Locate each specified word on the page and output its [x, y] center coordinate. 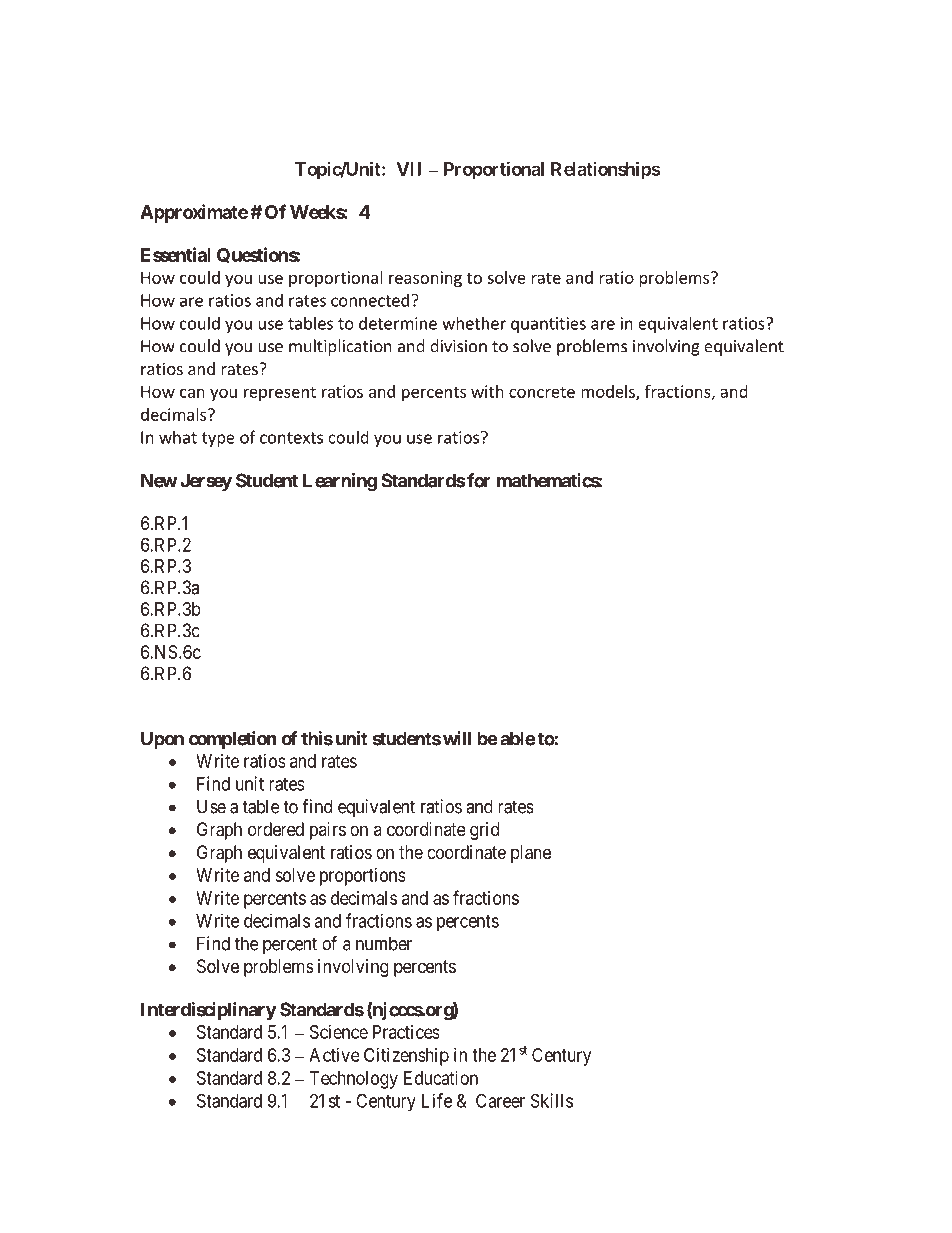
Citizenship [406, 1057]
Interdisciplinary [209, 1011]
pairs [328, 831]
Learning [340, 482]
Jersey [206, 482]
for [479, 480]
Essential [176, 254]
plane [531, 854]
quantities [548, 325]
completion [233, 740]
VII [408, 169]
